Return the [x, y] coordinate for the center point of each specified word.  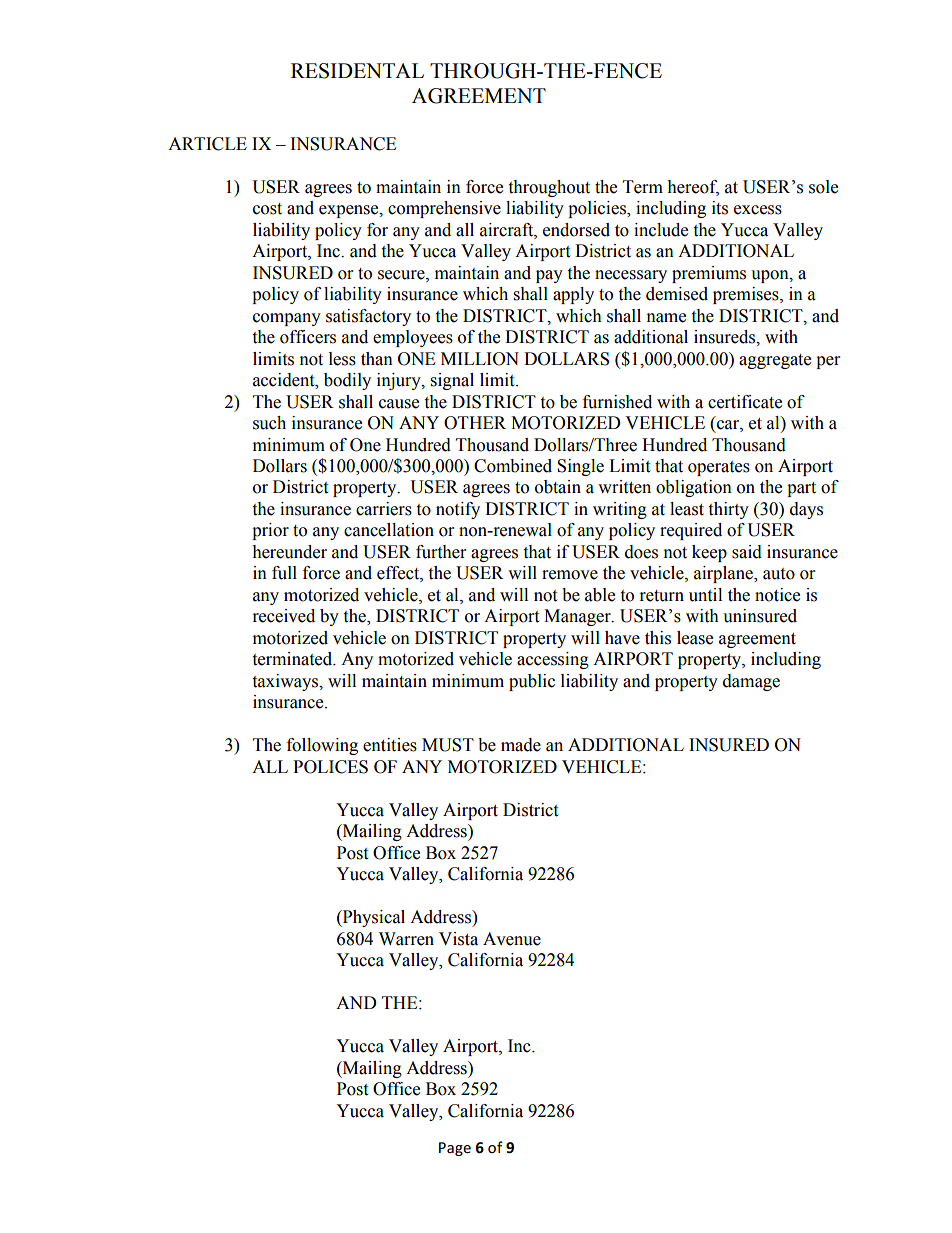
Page [455, 1149]
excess [758, 210]
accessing [553, 660]
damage [751, 682]
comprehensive [444, 209]
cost [267, 209]
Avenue [512, 939]
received [284, 616]
